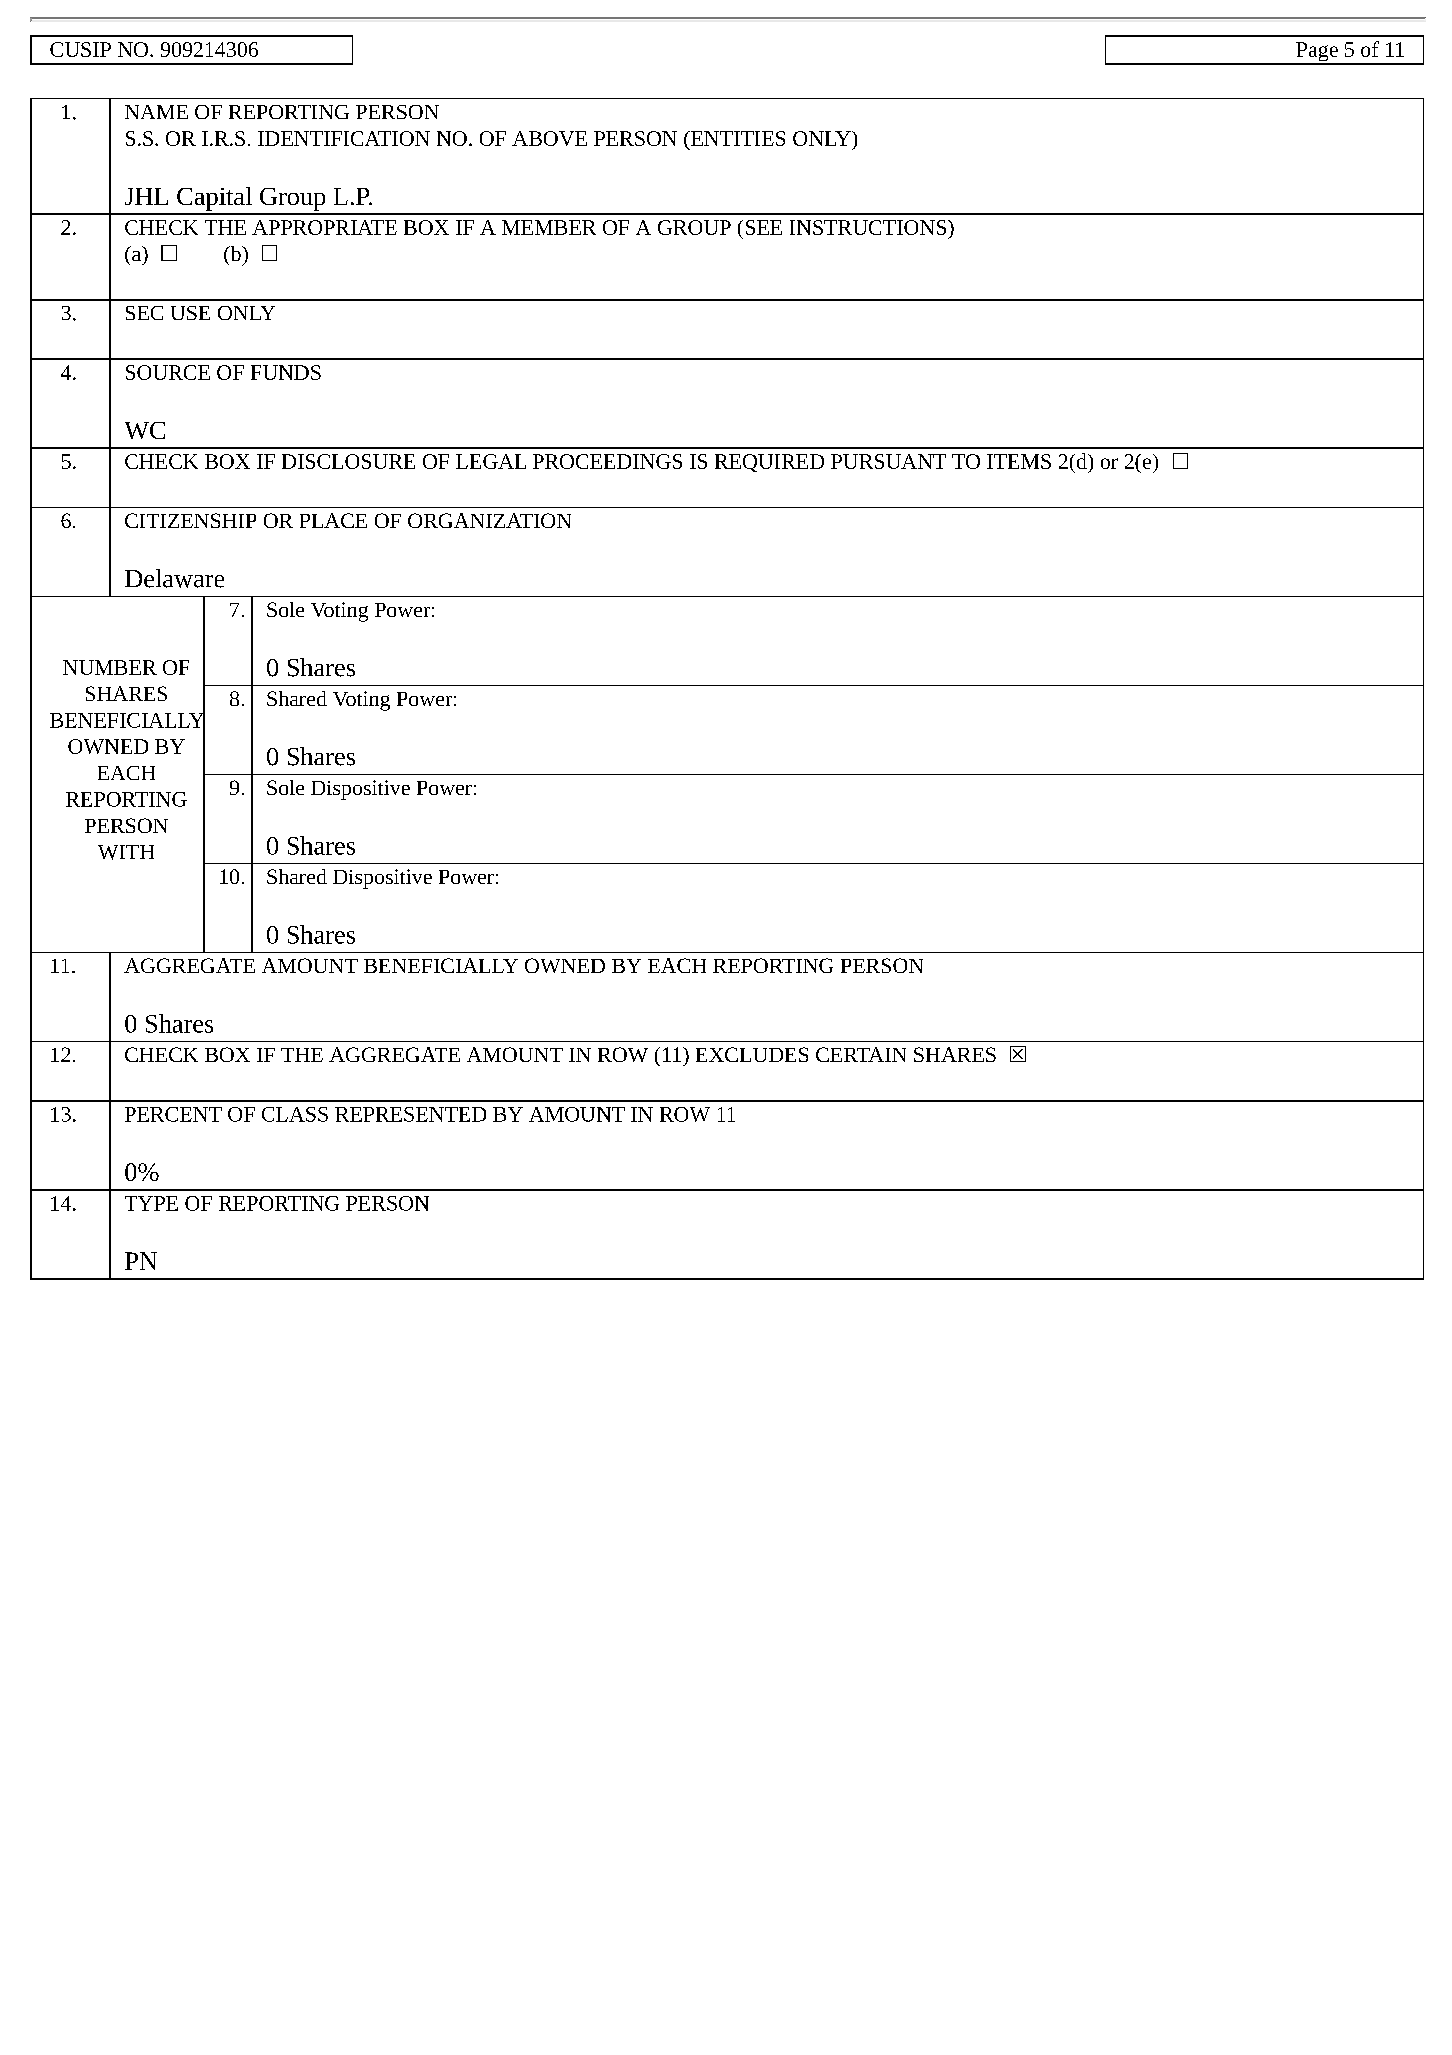 The width and height of the screenshot is (1452, 2055). I want to click on ORGANIZATION, so click(489, 520).
